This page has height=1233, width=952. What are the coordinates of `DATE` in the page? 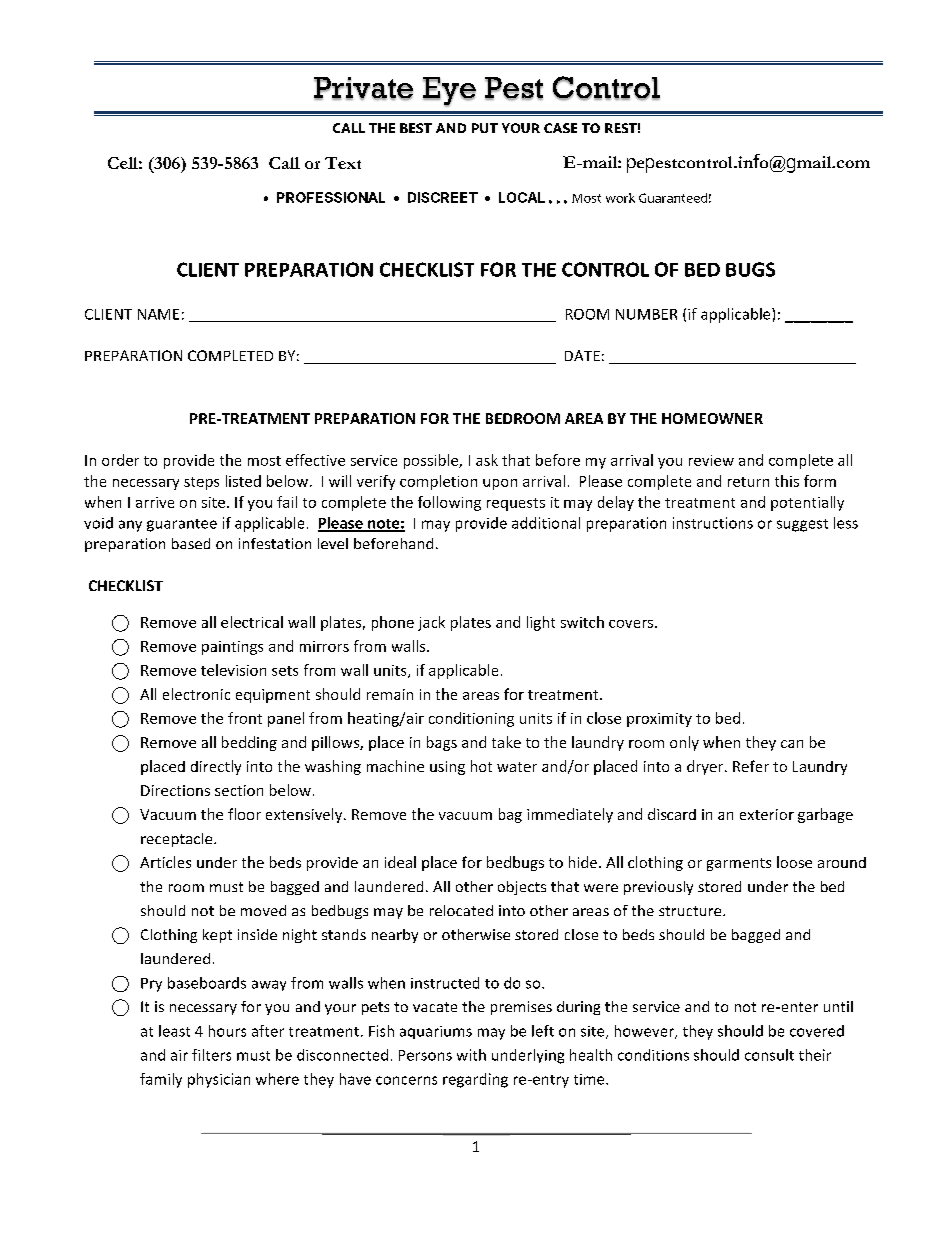 It's located at (582, 355).
